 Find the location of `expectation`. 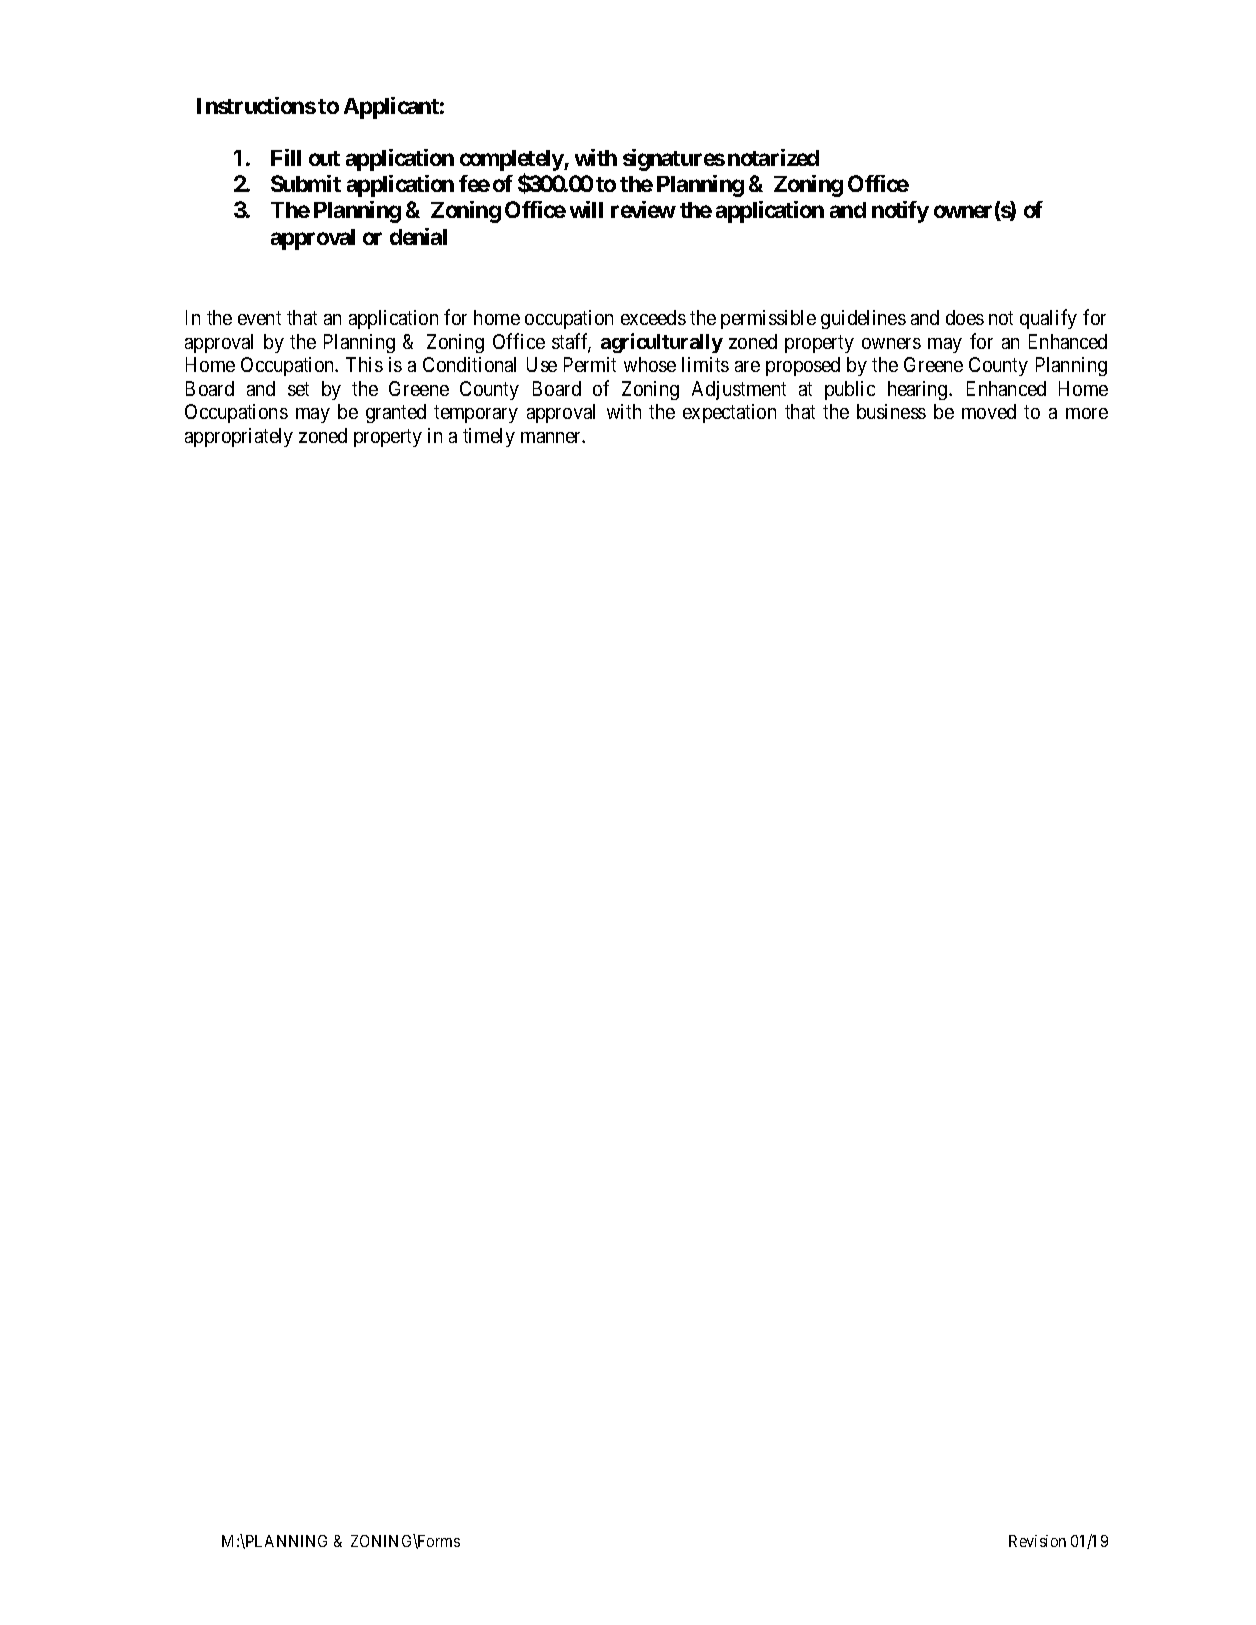

expectation is located at coordinates (729, 413).
